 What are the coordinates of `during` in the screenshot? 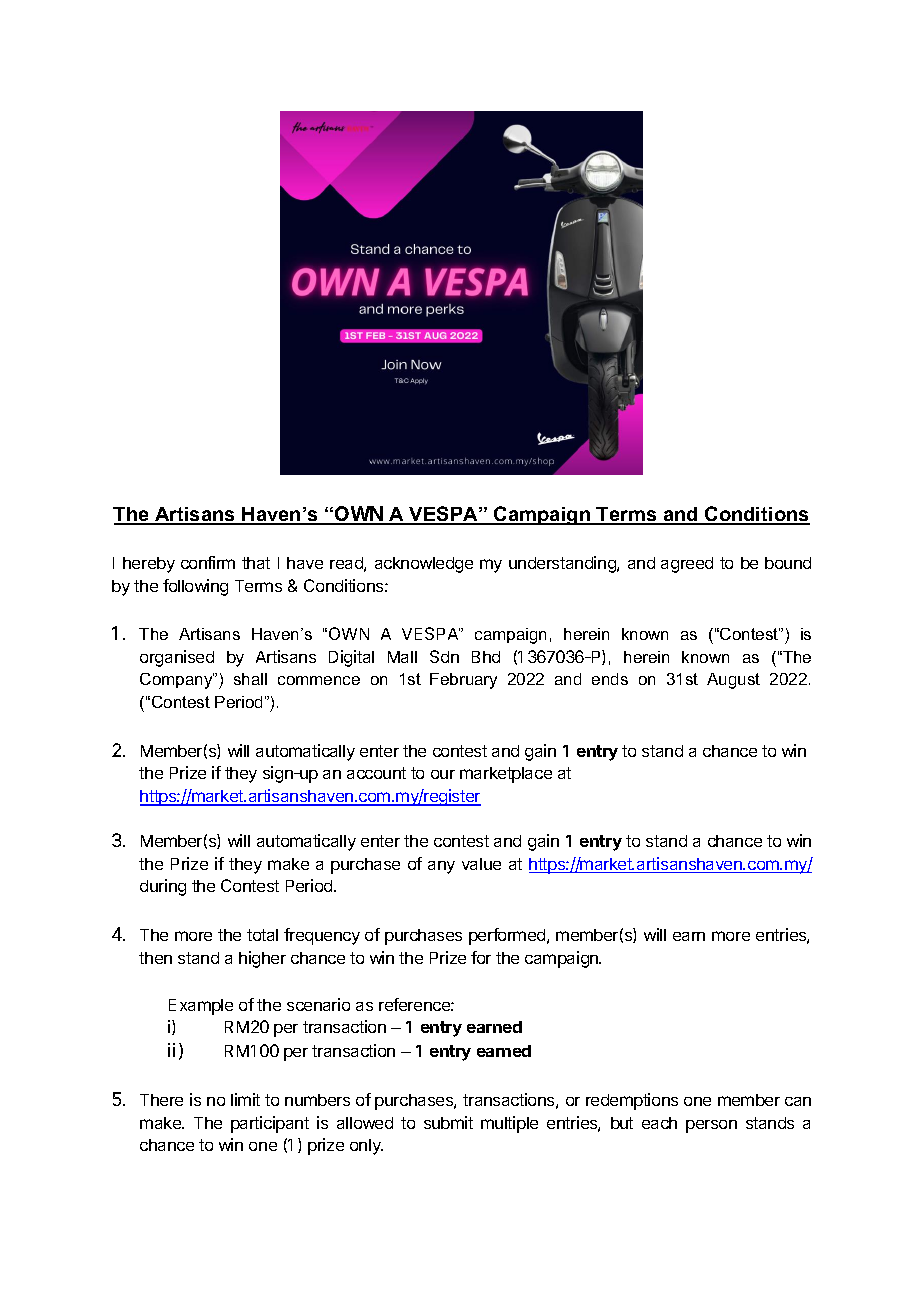 It's located at (163, 887).
